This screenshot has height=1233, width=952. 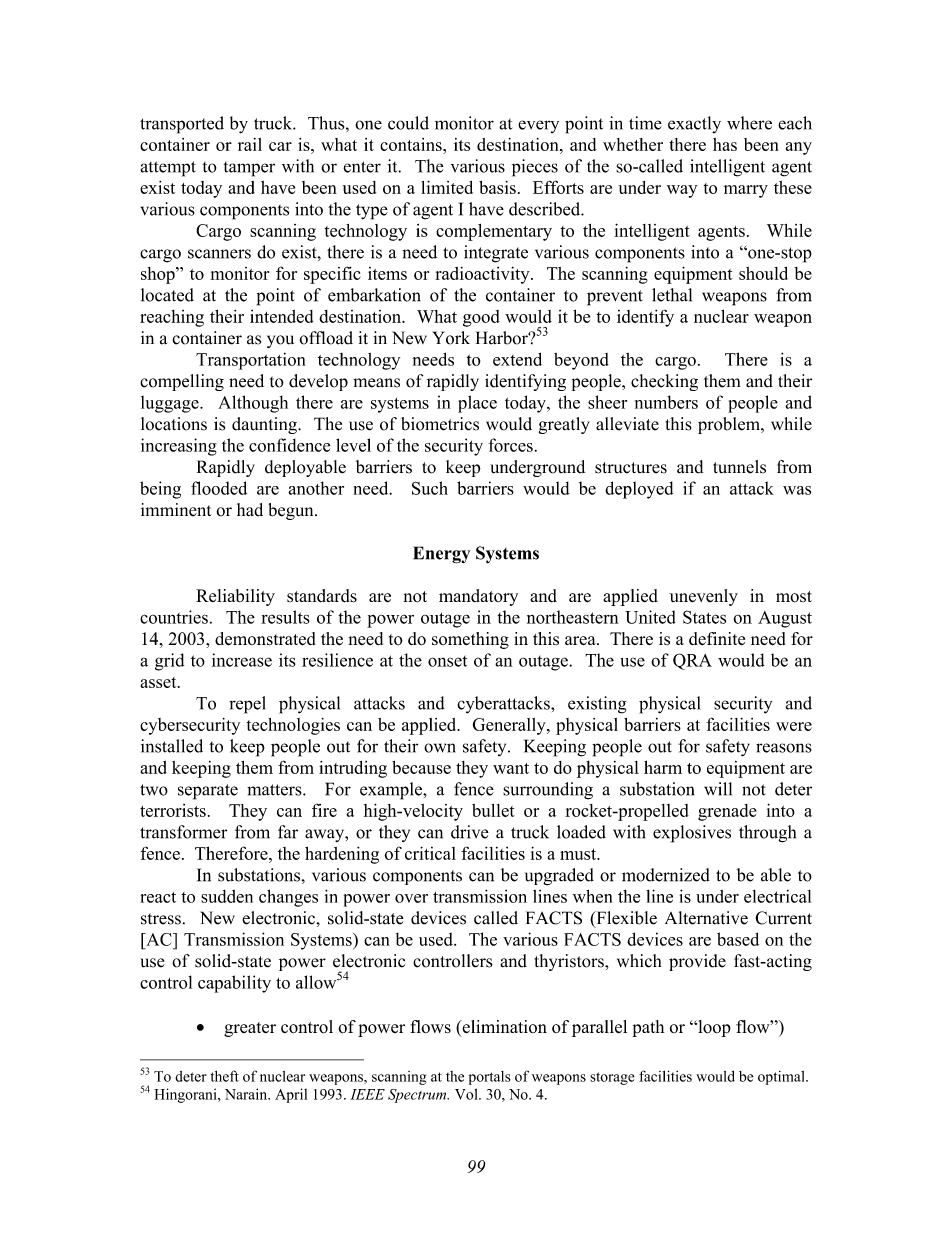 I want to click on has, so click(x=725, y=144).
